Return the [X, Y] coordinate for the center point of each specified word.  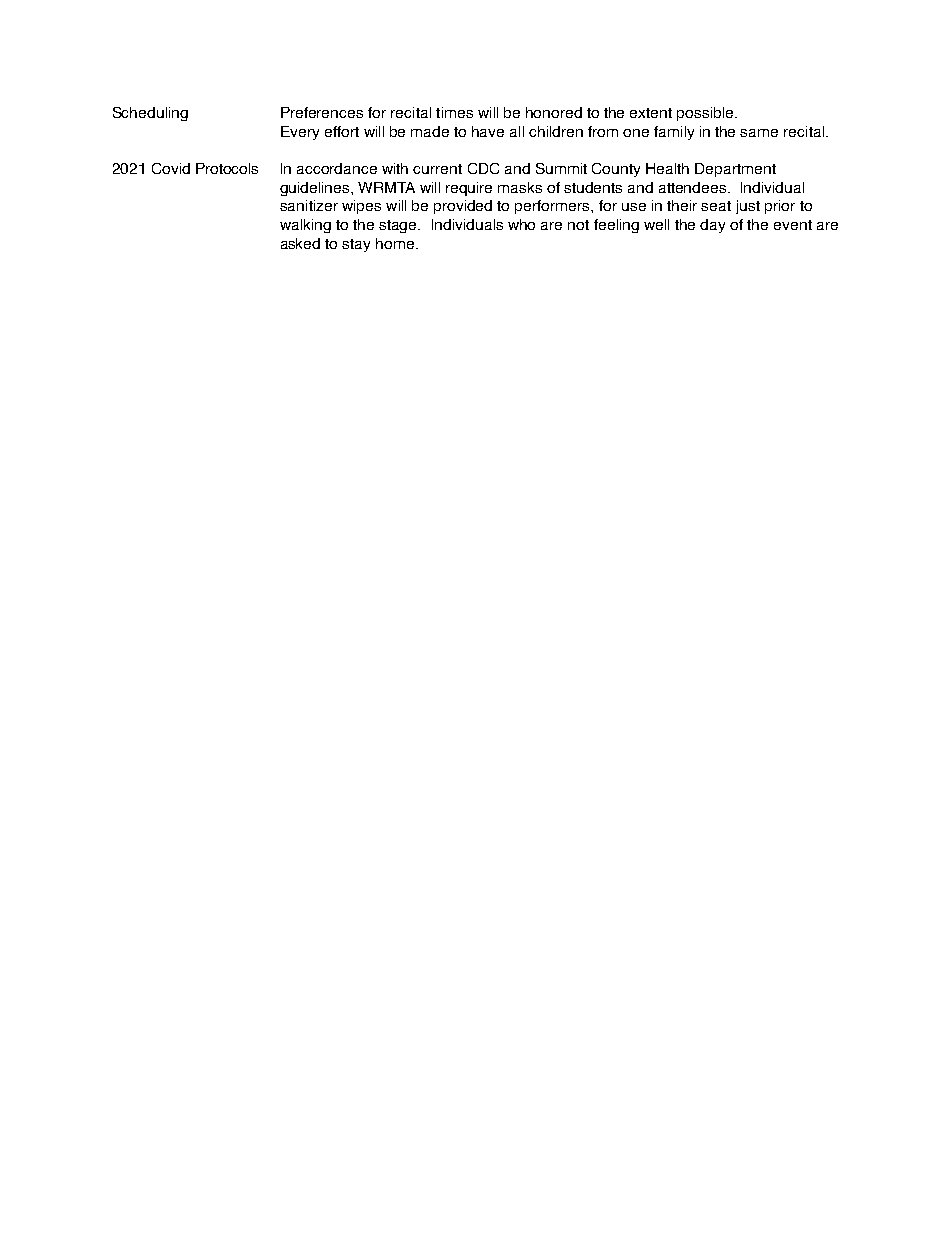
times [454, 112]
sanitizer [309, 205]
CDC [483, 168]
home [396, 243]
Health [667, 168]
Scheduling [150, 114]
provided [463, 207]
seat [716, 206]
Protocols [227, 168]
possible [706, 114]
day [712, 226]
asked [300, 243]
